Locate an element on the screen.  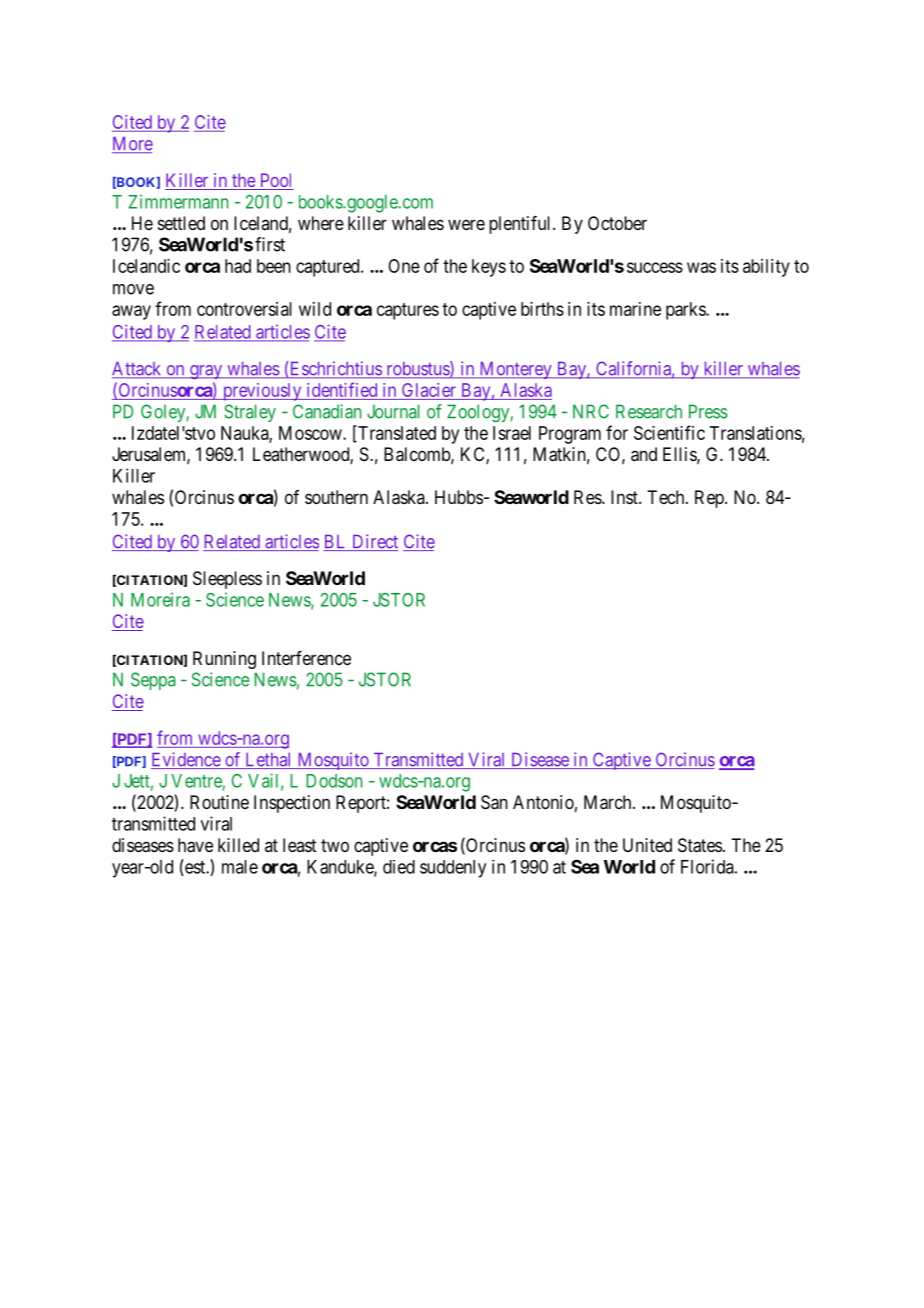
were is located at coordinates (466, 224).
